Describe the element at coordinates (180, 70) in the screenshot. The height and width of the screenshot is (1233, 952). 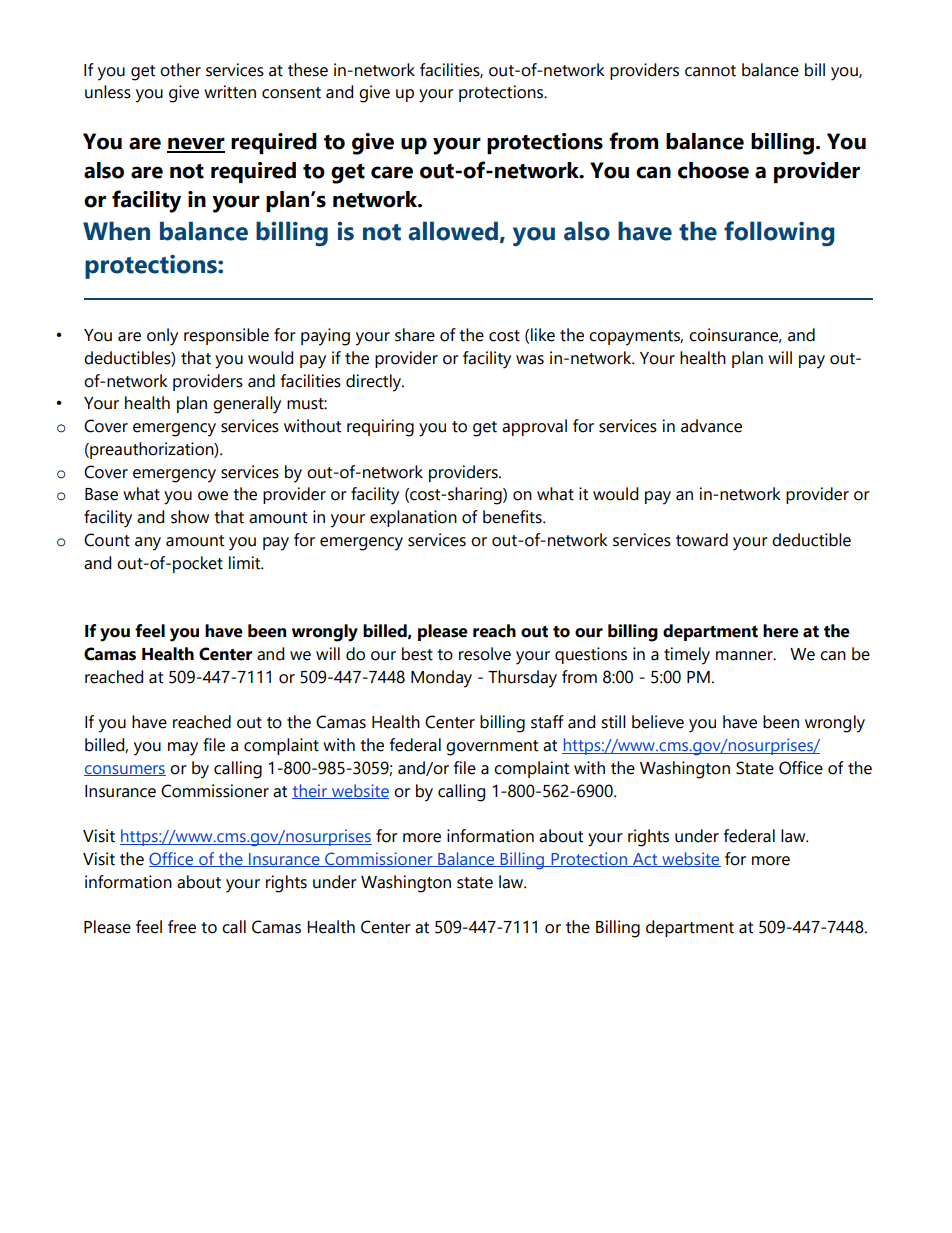
I see `other` at that location.
